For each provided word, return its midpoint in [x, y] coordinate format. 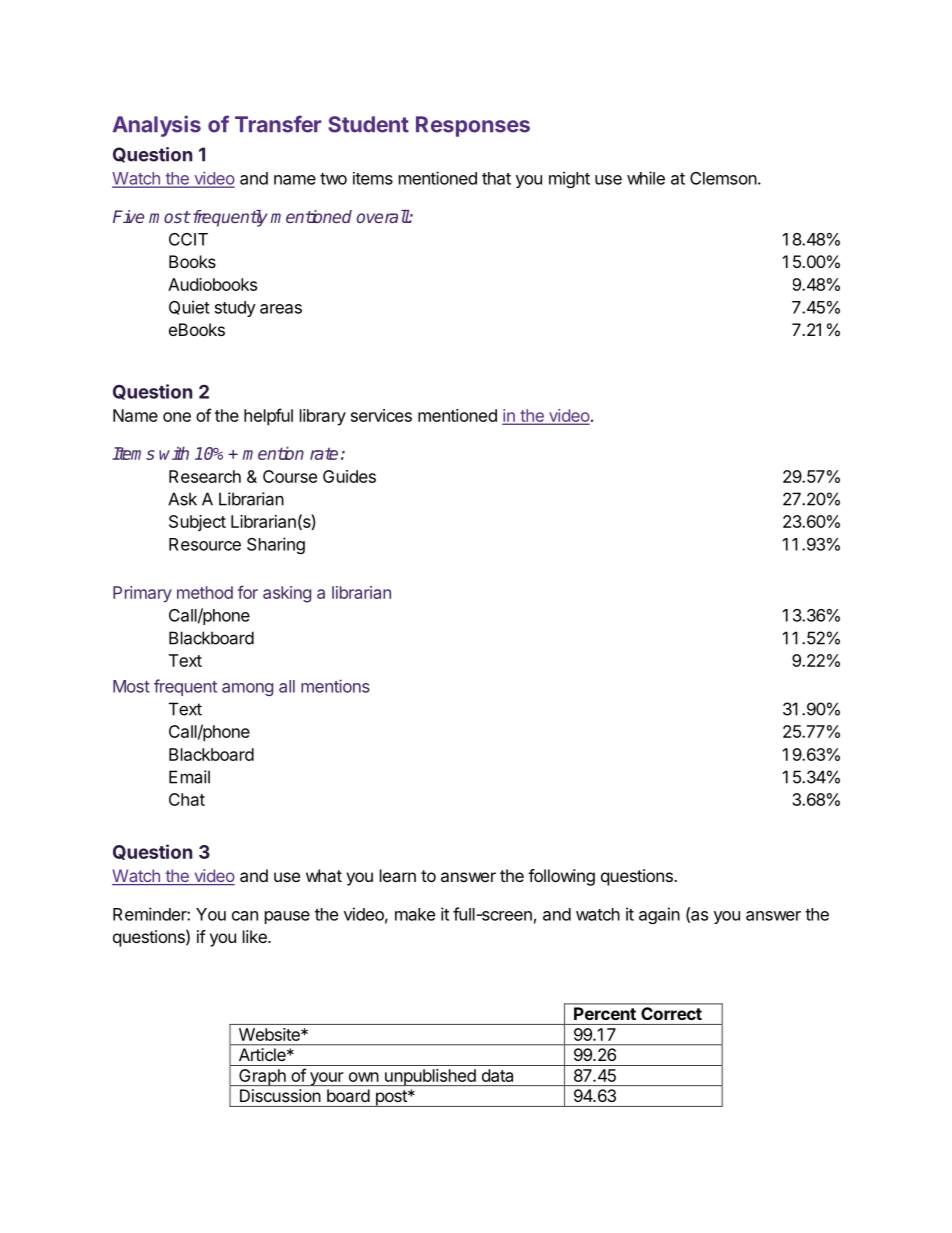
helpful [268, 417]
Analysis [157, 126]
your [326, 1079]
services [381, 415]
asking [287, 594]
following [561, 877]
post [391, 1098]
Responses [473, 126]
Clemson [723, 178]
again [659, 915]
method [205, 592]
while [646, 178]
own [364, 1077]
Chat [187, 799]
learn [398, 875]
